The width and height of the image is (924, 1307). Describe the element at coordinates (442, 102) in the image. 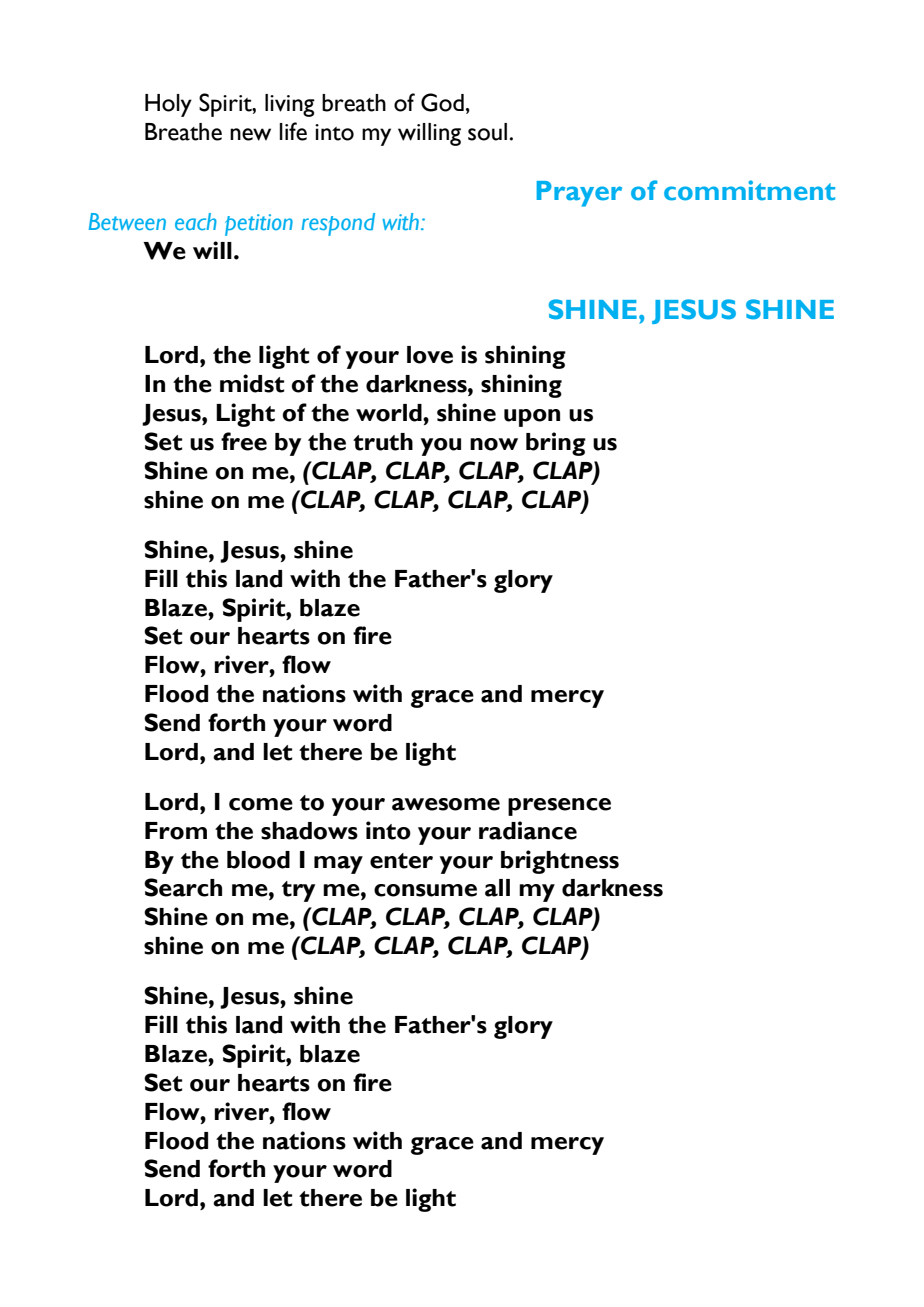

I see `God` at that location.
